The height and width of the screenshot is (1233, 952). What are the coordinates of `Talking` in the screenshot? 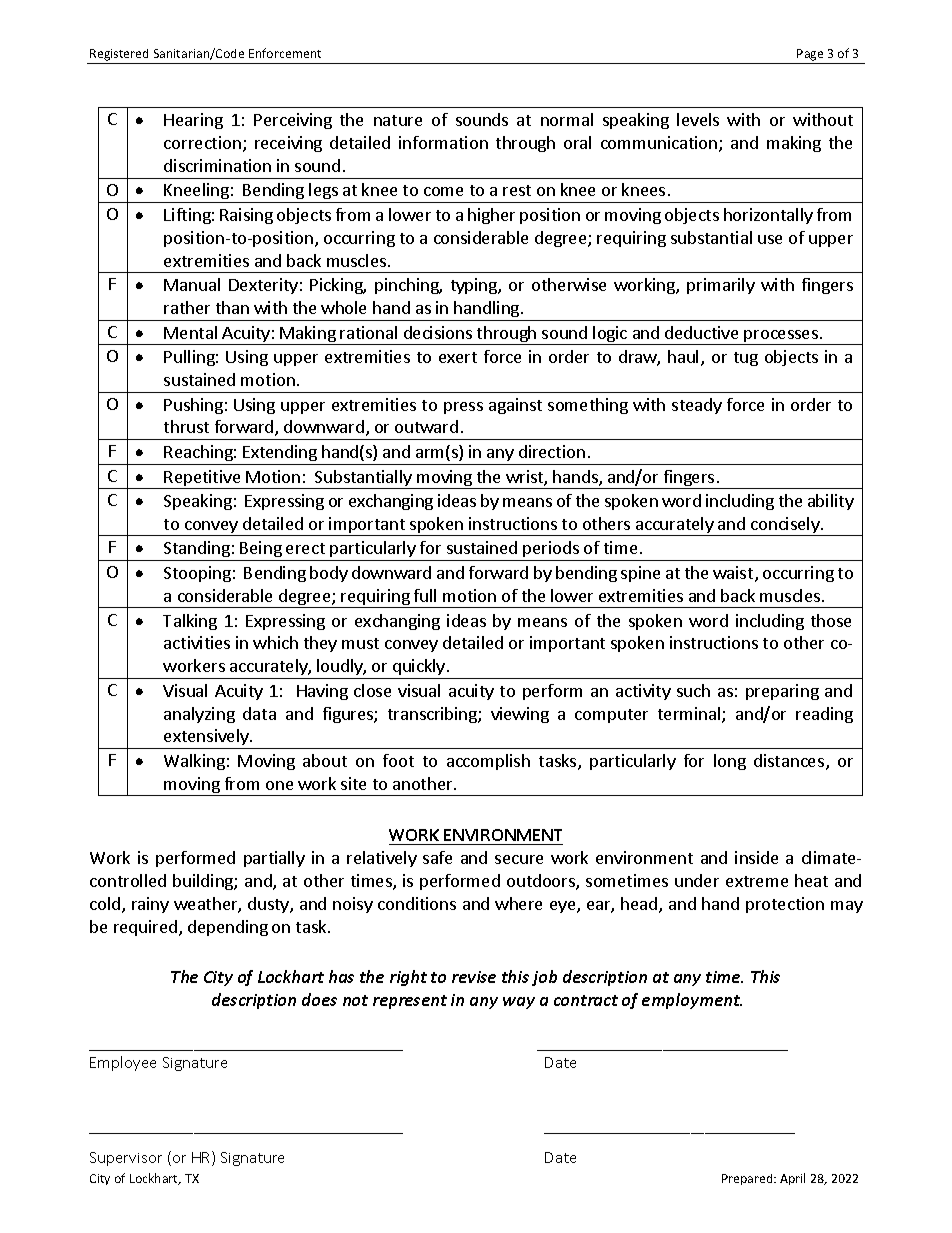 It's located at (190, 622).
